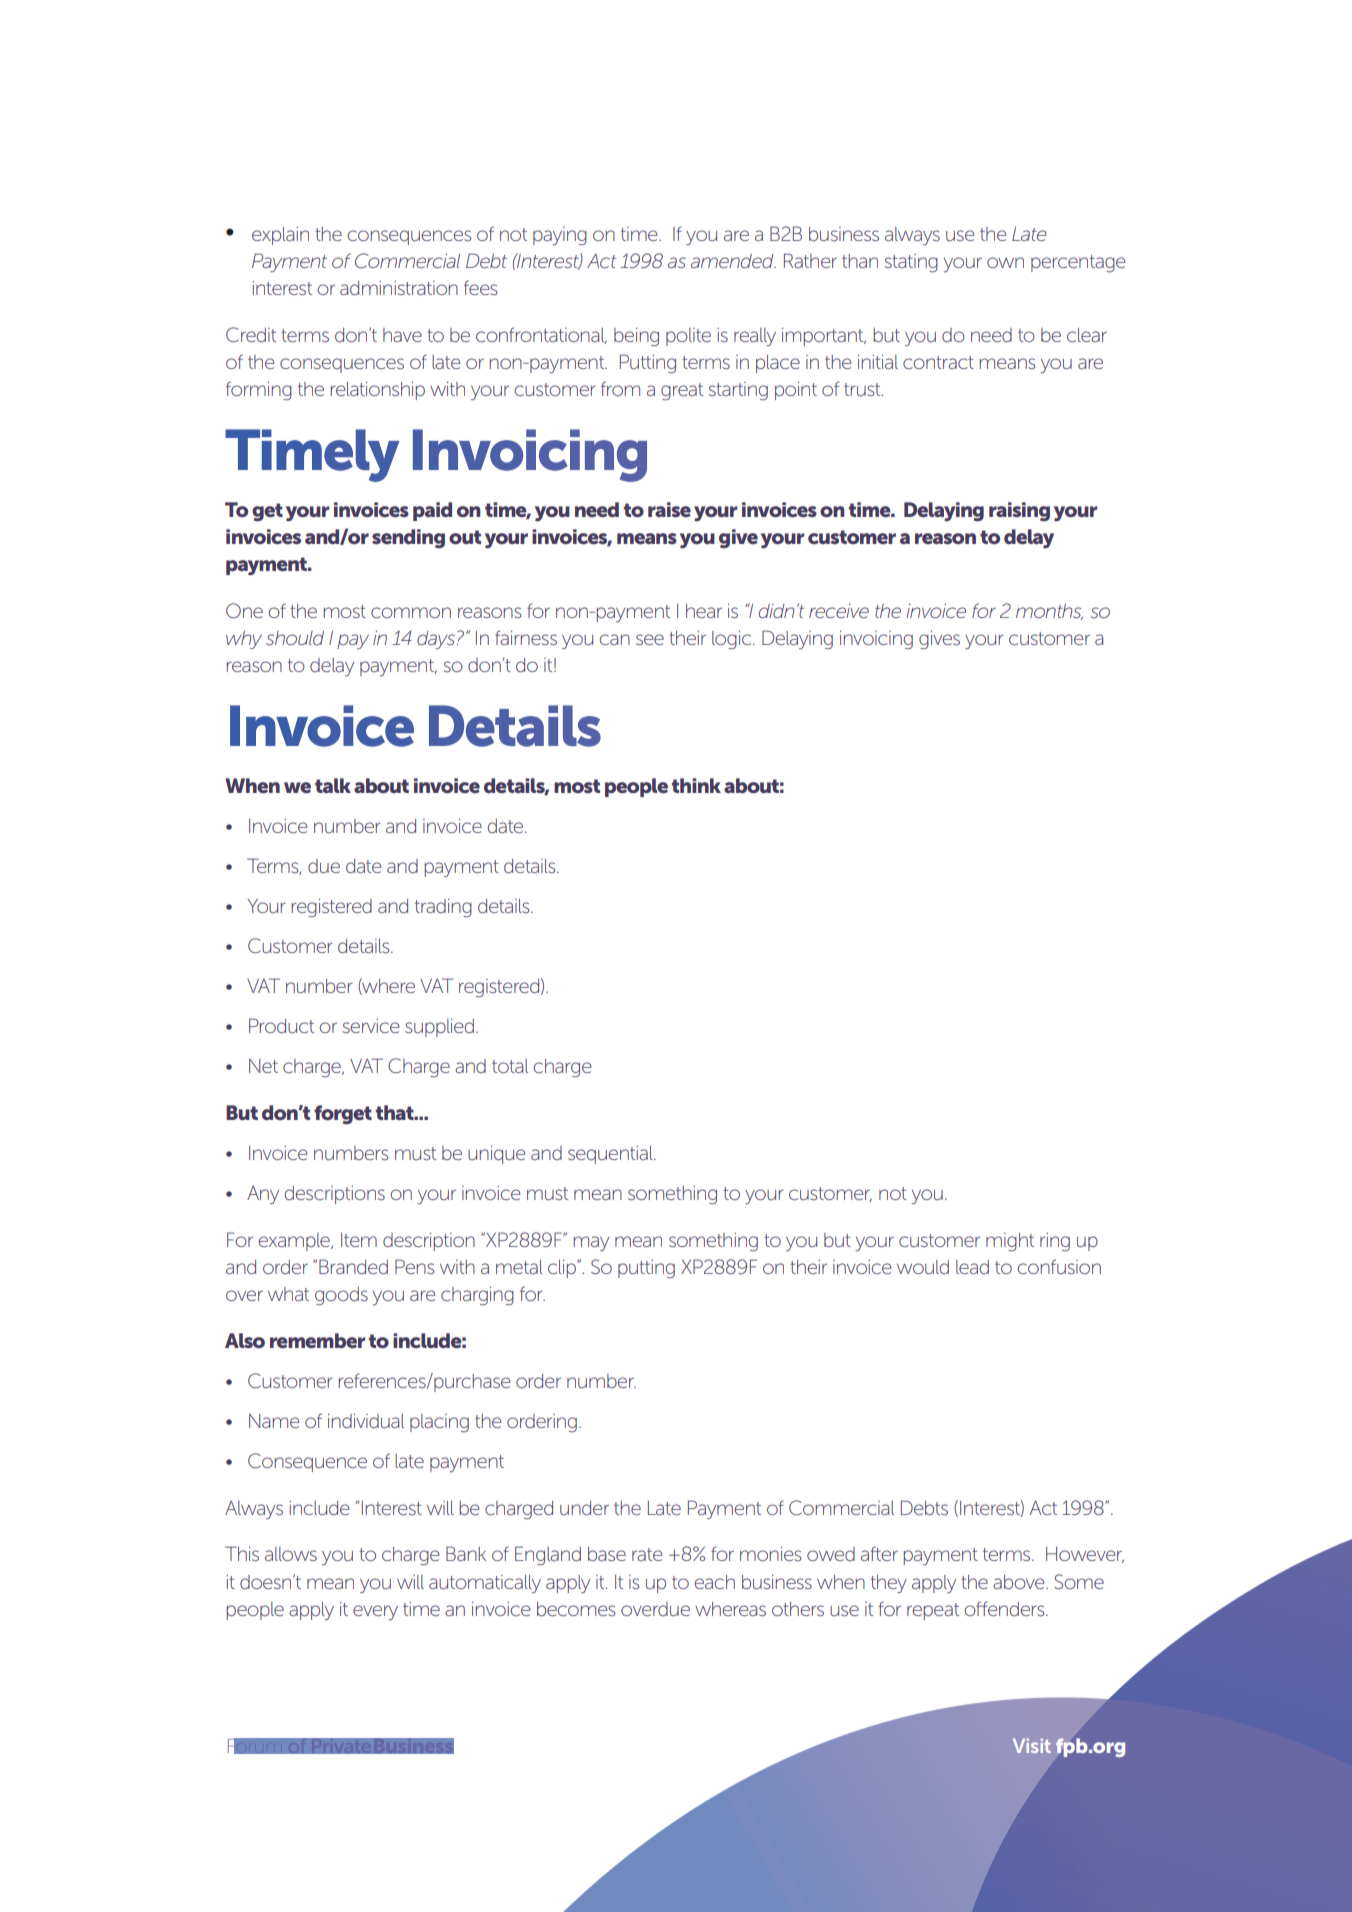 Image resolution: width=1352 pixels, height=1912 pixels. What do you see at coordinates (510, 1066) in the screenshot?
I see `total` at bounding box center [510, 1066].
